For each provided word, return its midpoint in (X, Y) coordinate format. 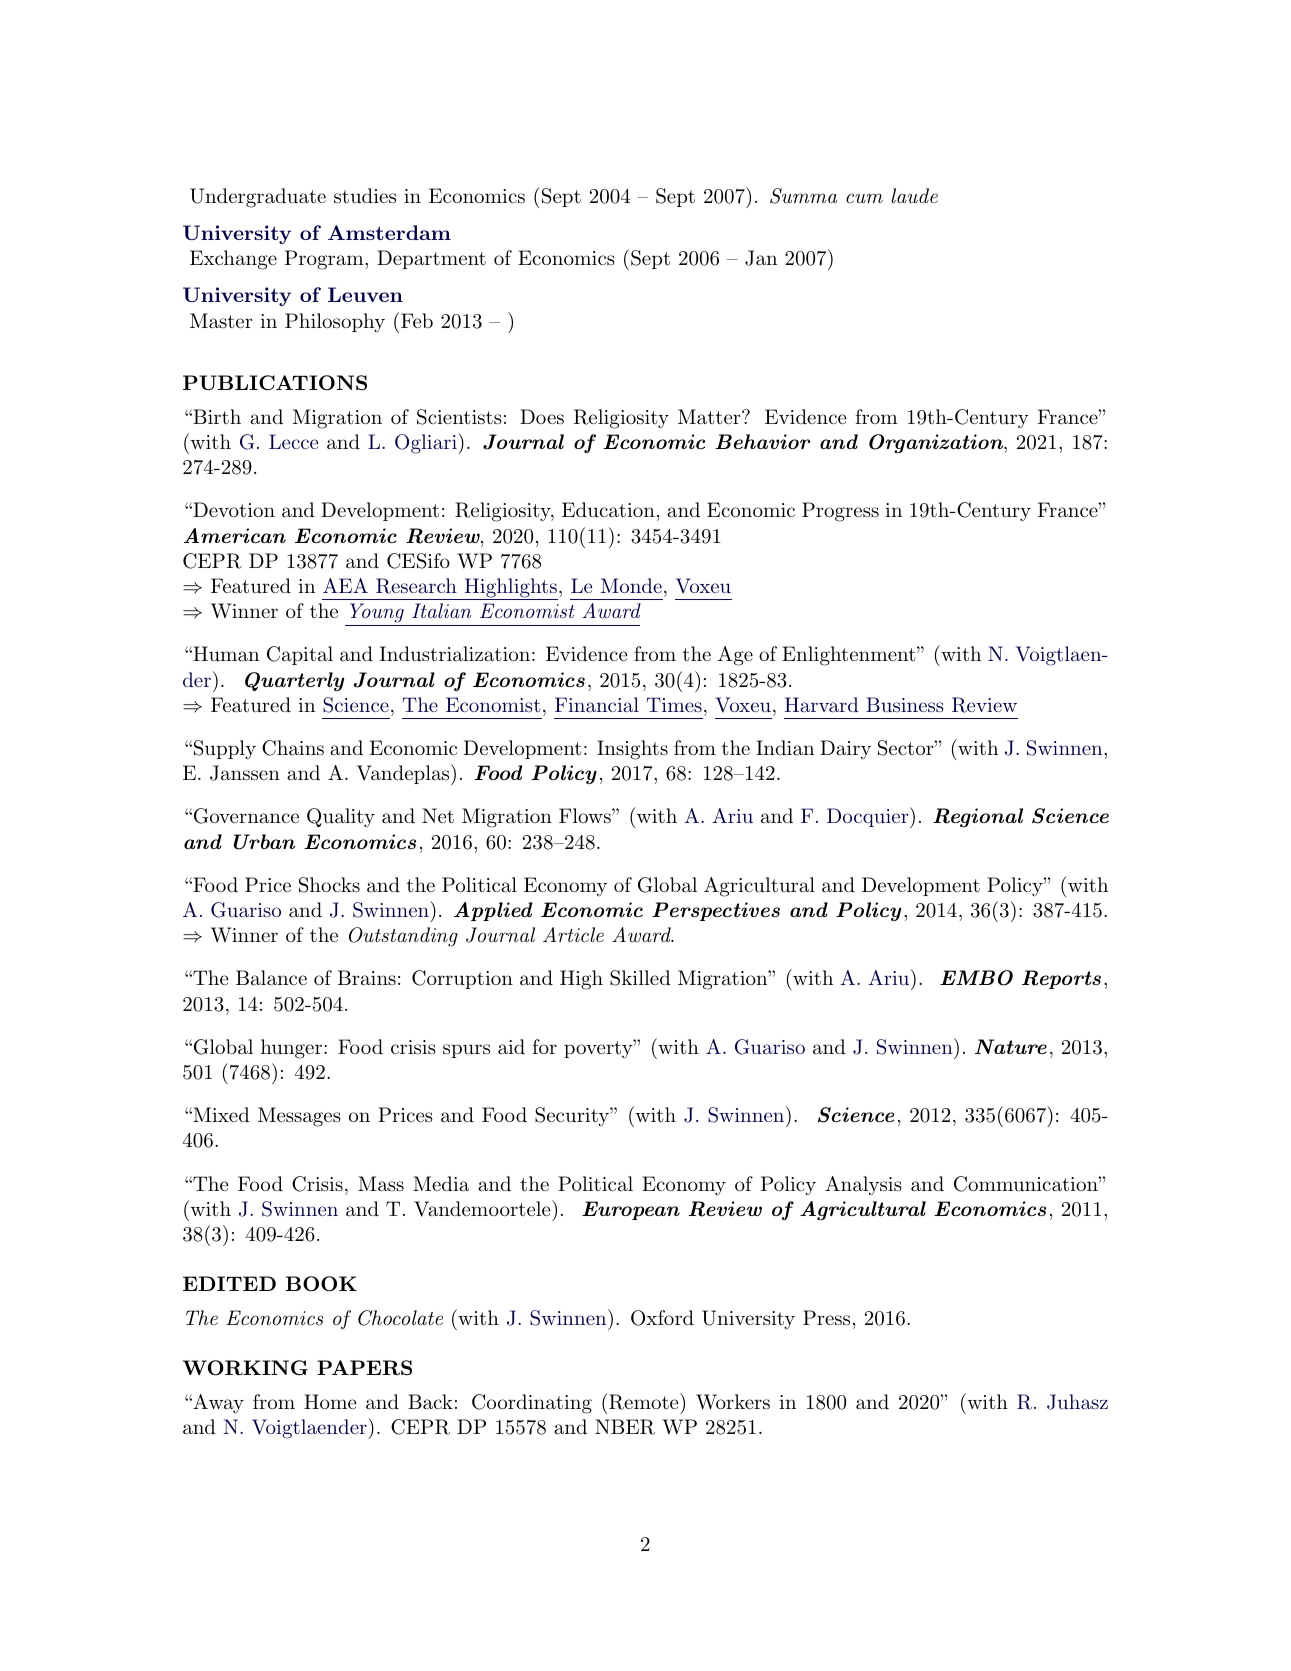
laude (914, 195)
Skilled (640, 978)
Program (325, 260)
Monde (631, 585)
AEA (345, 585)
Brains (367, 977)
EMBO (976, 978)
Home (330, 1401)
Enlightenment (849, 656)
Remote (644, 1401)
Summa (803, 196)
